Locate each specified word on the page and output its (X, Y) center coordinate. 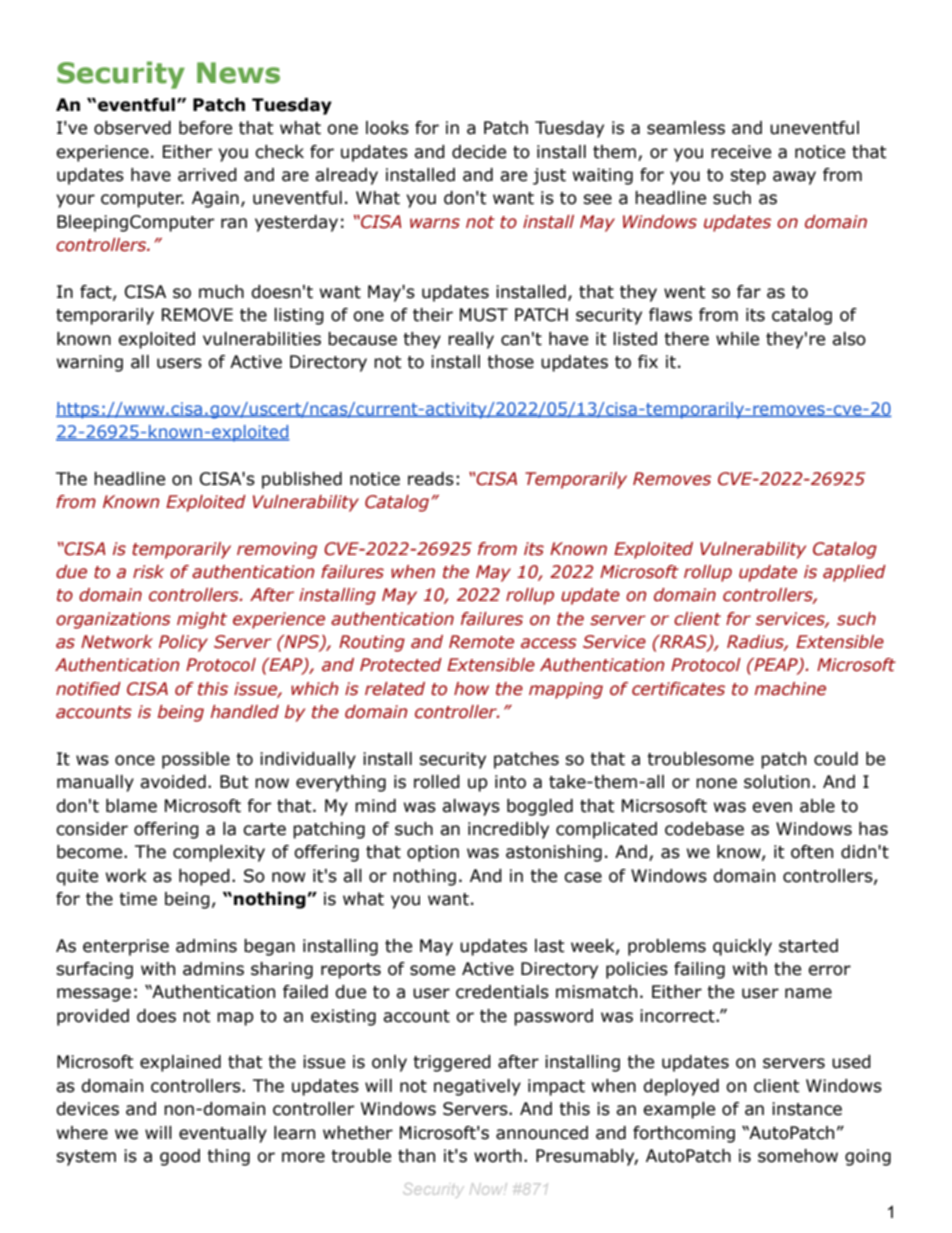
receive (741, 152)
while (737, 339)
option (433, 853)
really (471, 340)
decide (479, 152)
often (812, 852)
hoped (204, 877)
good (180, 1157)
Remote (481, 642)
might (202, 620)
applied (854, 573)
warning (90, 363)
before (205, 128)
